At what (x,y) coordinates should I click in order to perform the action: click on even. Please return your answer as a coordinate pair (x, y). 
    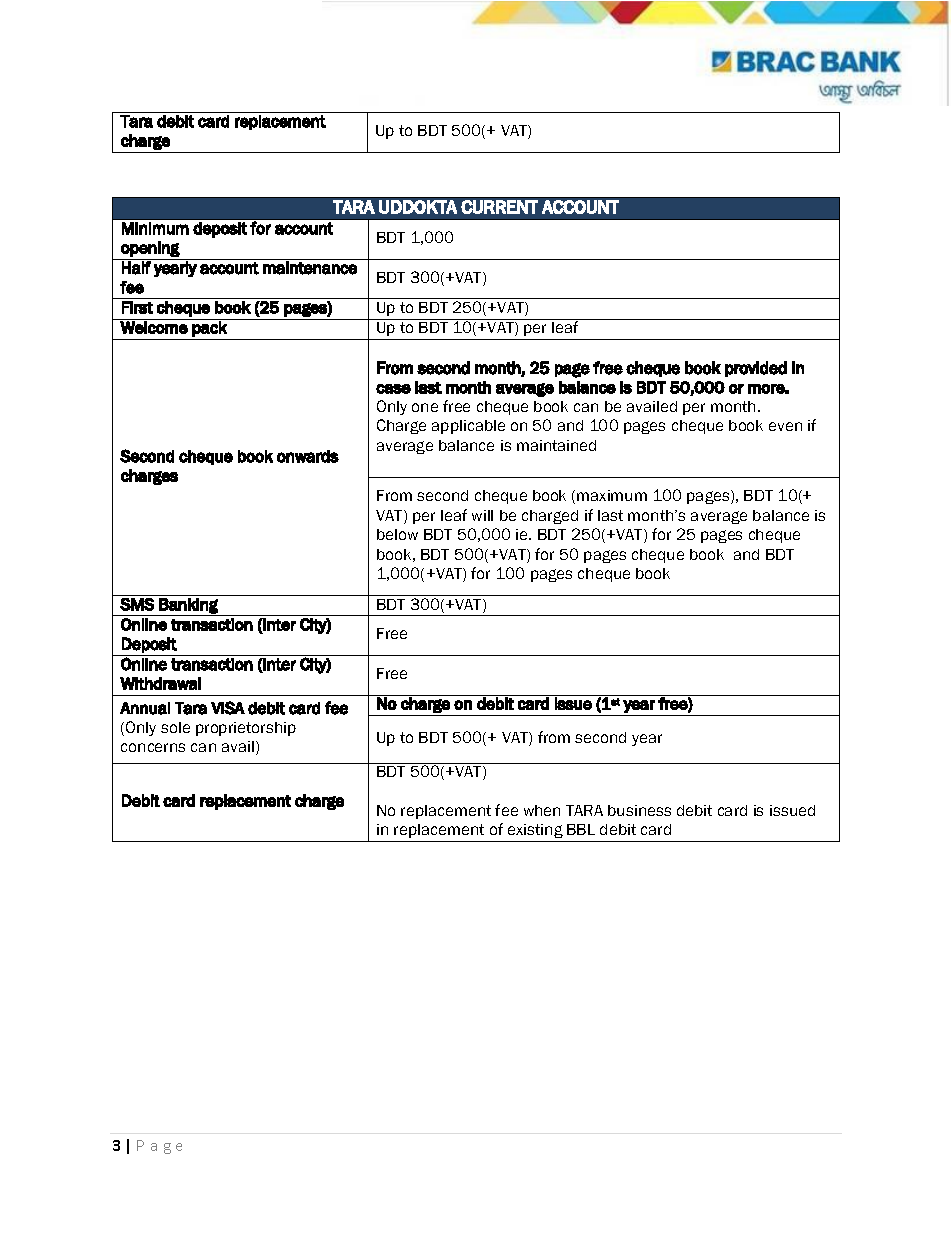
    Looking at the image, I should click on (785, 426).
